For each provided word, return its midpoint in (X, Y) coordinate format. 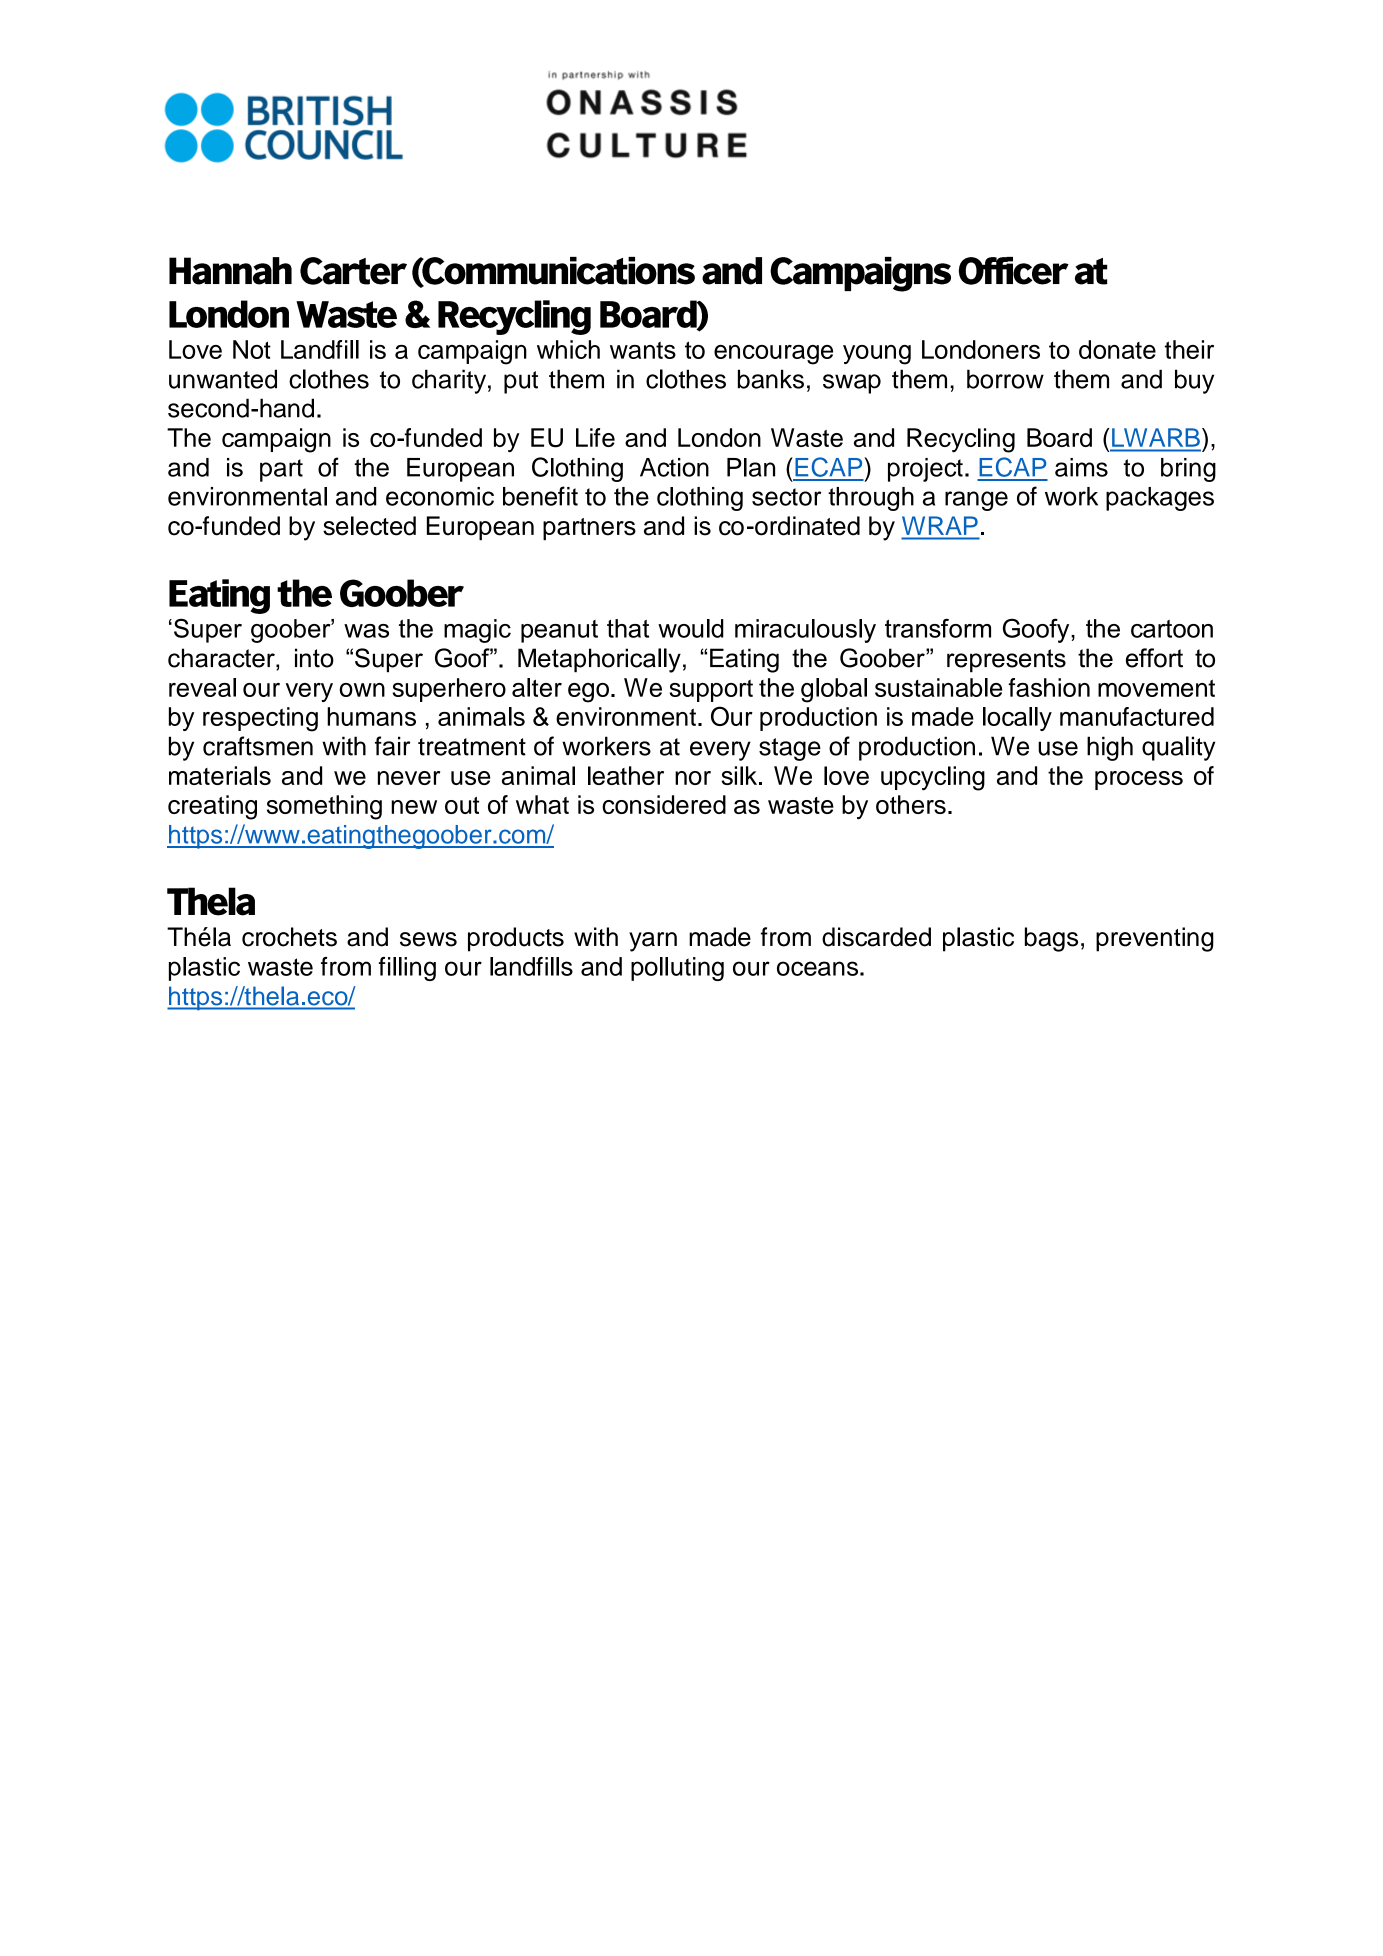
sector (786, 497)
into (314, 658)
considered (664, 804)
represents (1006, 661)
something (324, 807)
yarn (653, 942)
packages (1160, 499)
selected (369, 526)
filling (407, 969)
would (691, 628)
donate (1117, 349)
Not (252, 349)
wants (643, 350)
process (1139, 780)
